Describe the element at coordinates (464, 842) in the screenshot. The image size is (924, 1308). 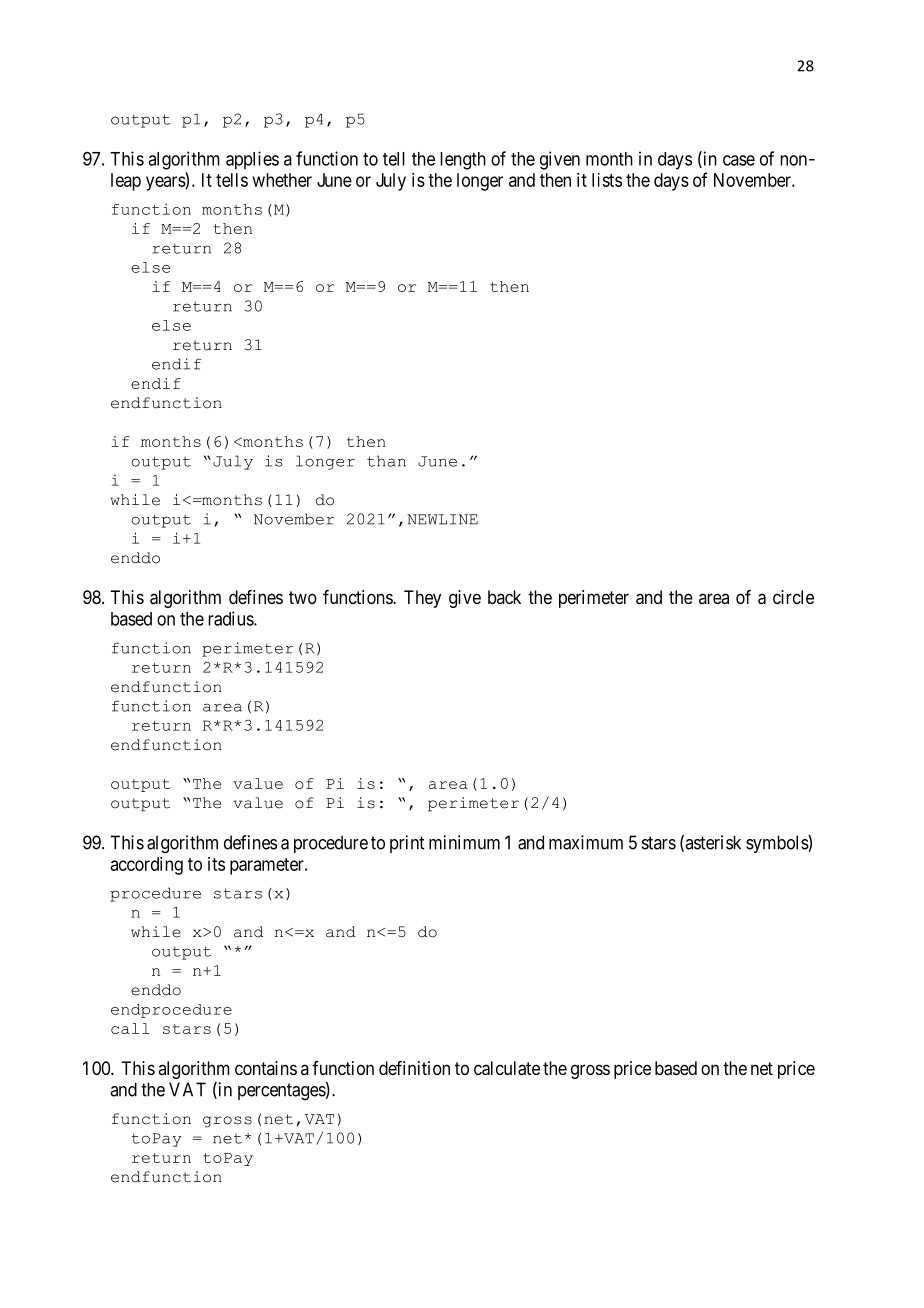
I see `minimum` at that location.
